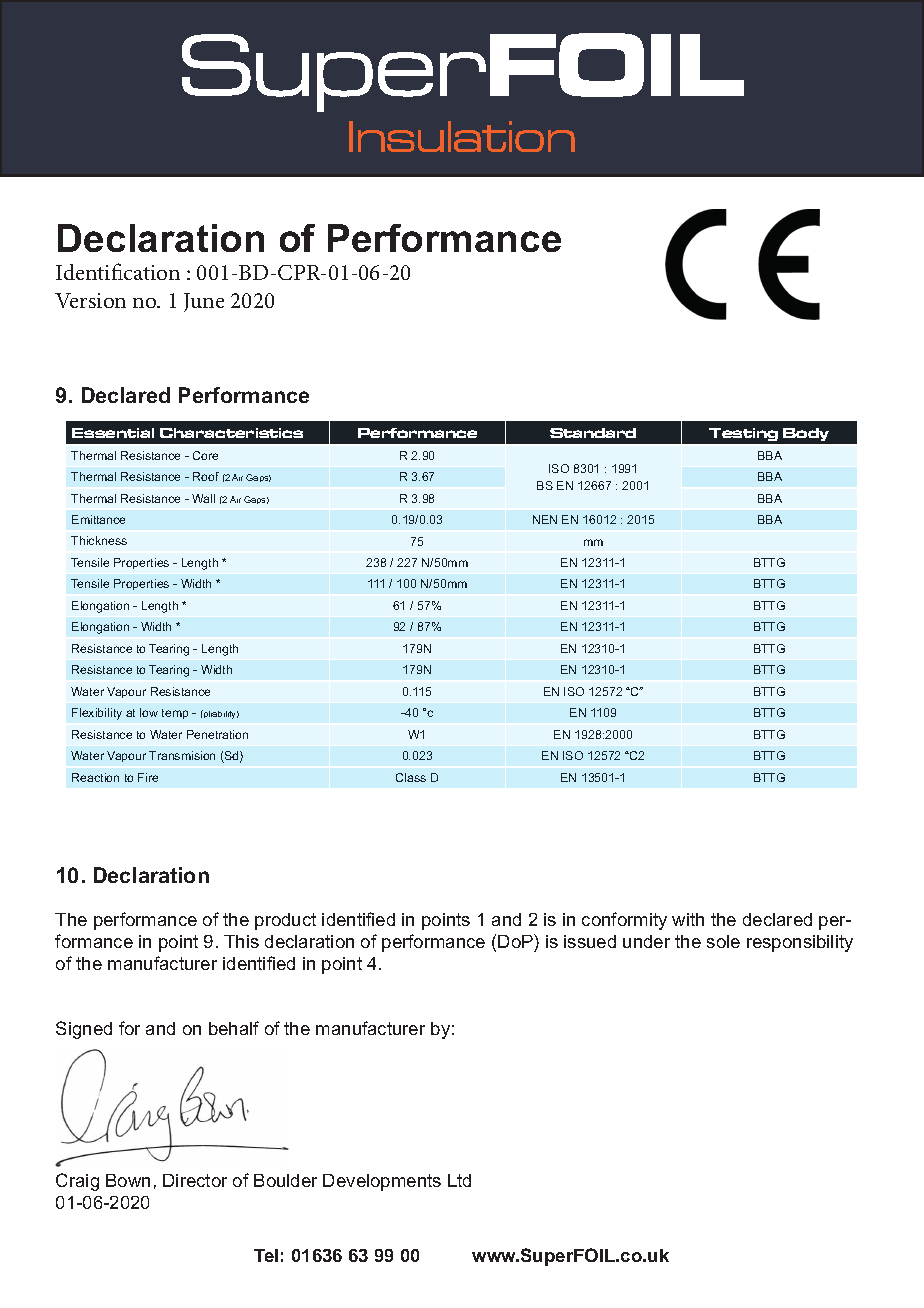  What do you see at coordinates (118, 271) in the screenshot?
I see `Identification` at bounding box center [118, 271].
